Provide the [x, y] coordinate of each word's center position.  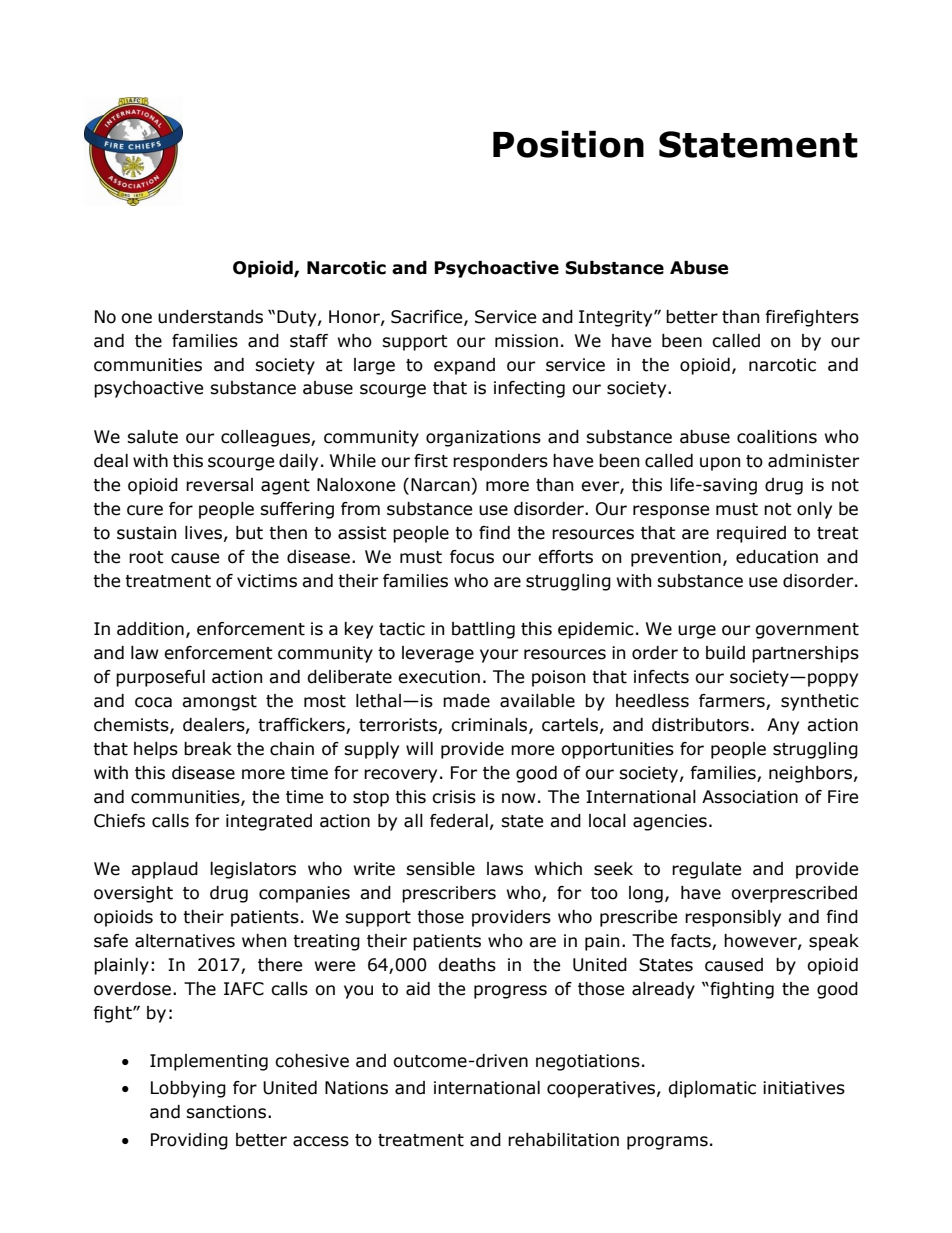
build [725, 653]
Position [568, 144]
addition [150, 629]
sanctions [227, 1112]
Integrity [617, 318]
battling [483, 630]
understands [210, 317]
